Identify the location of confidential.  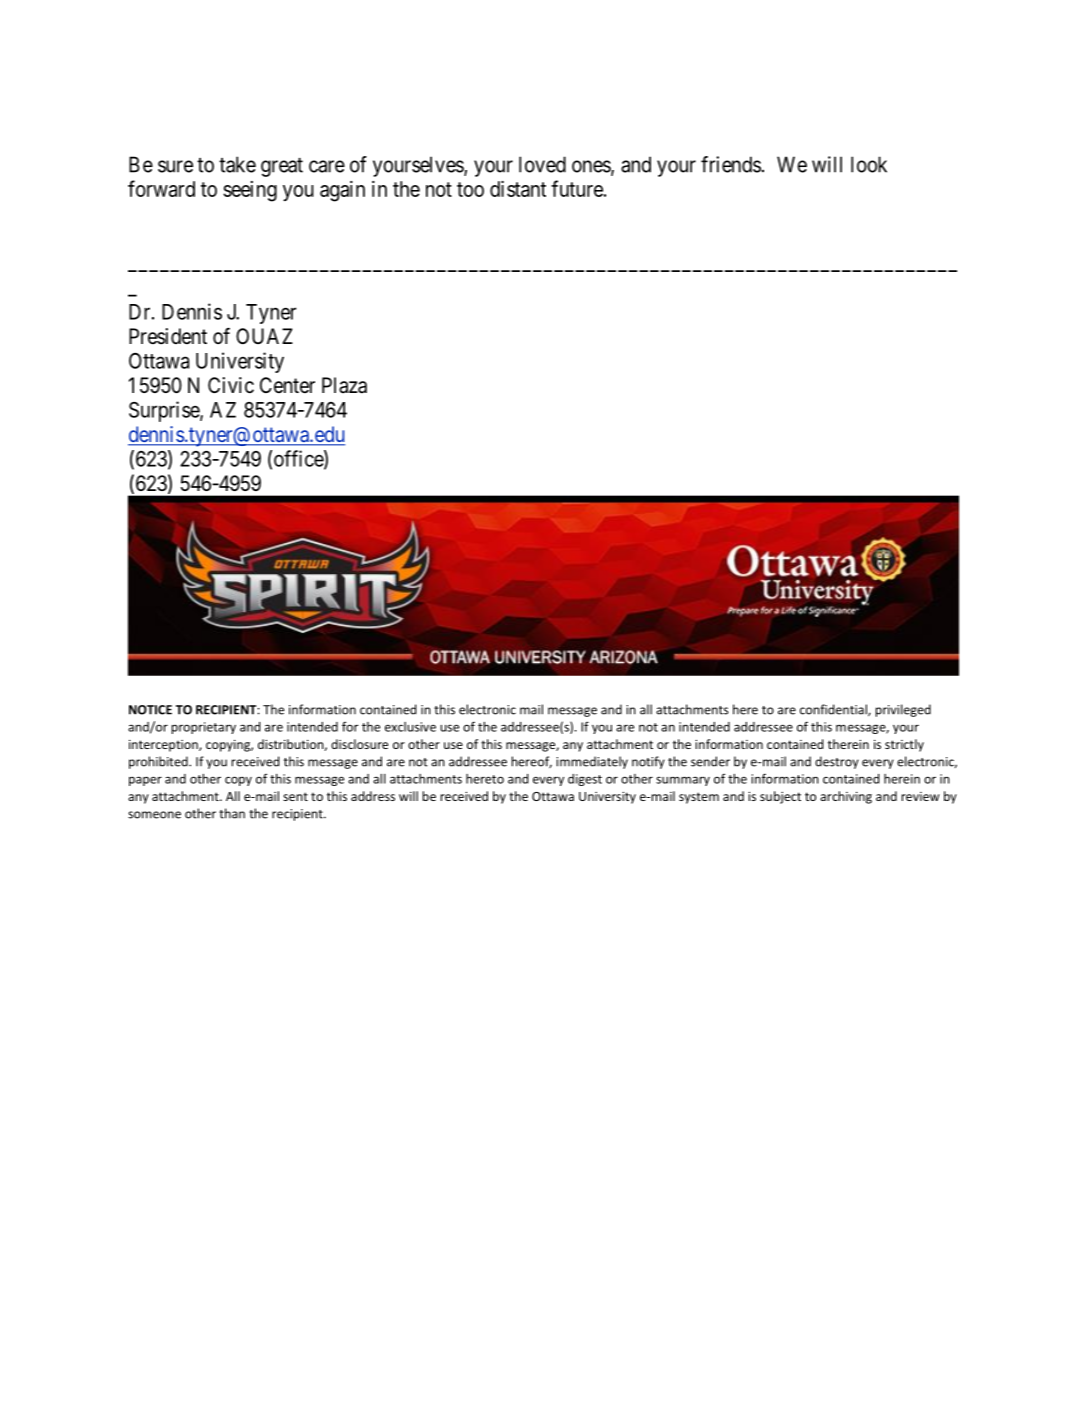
(834, 710).
